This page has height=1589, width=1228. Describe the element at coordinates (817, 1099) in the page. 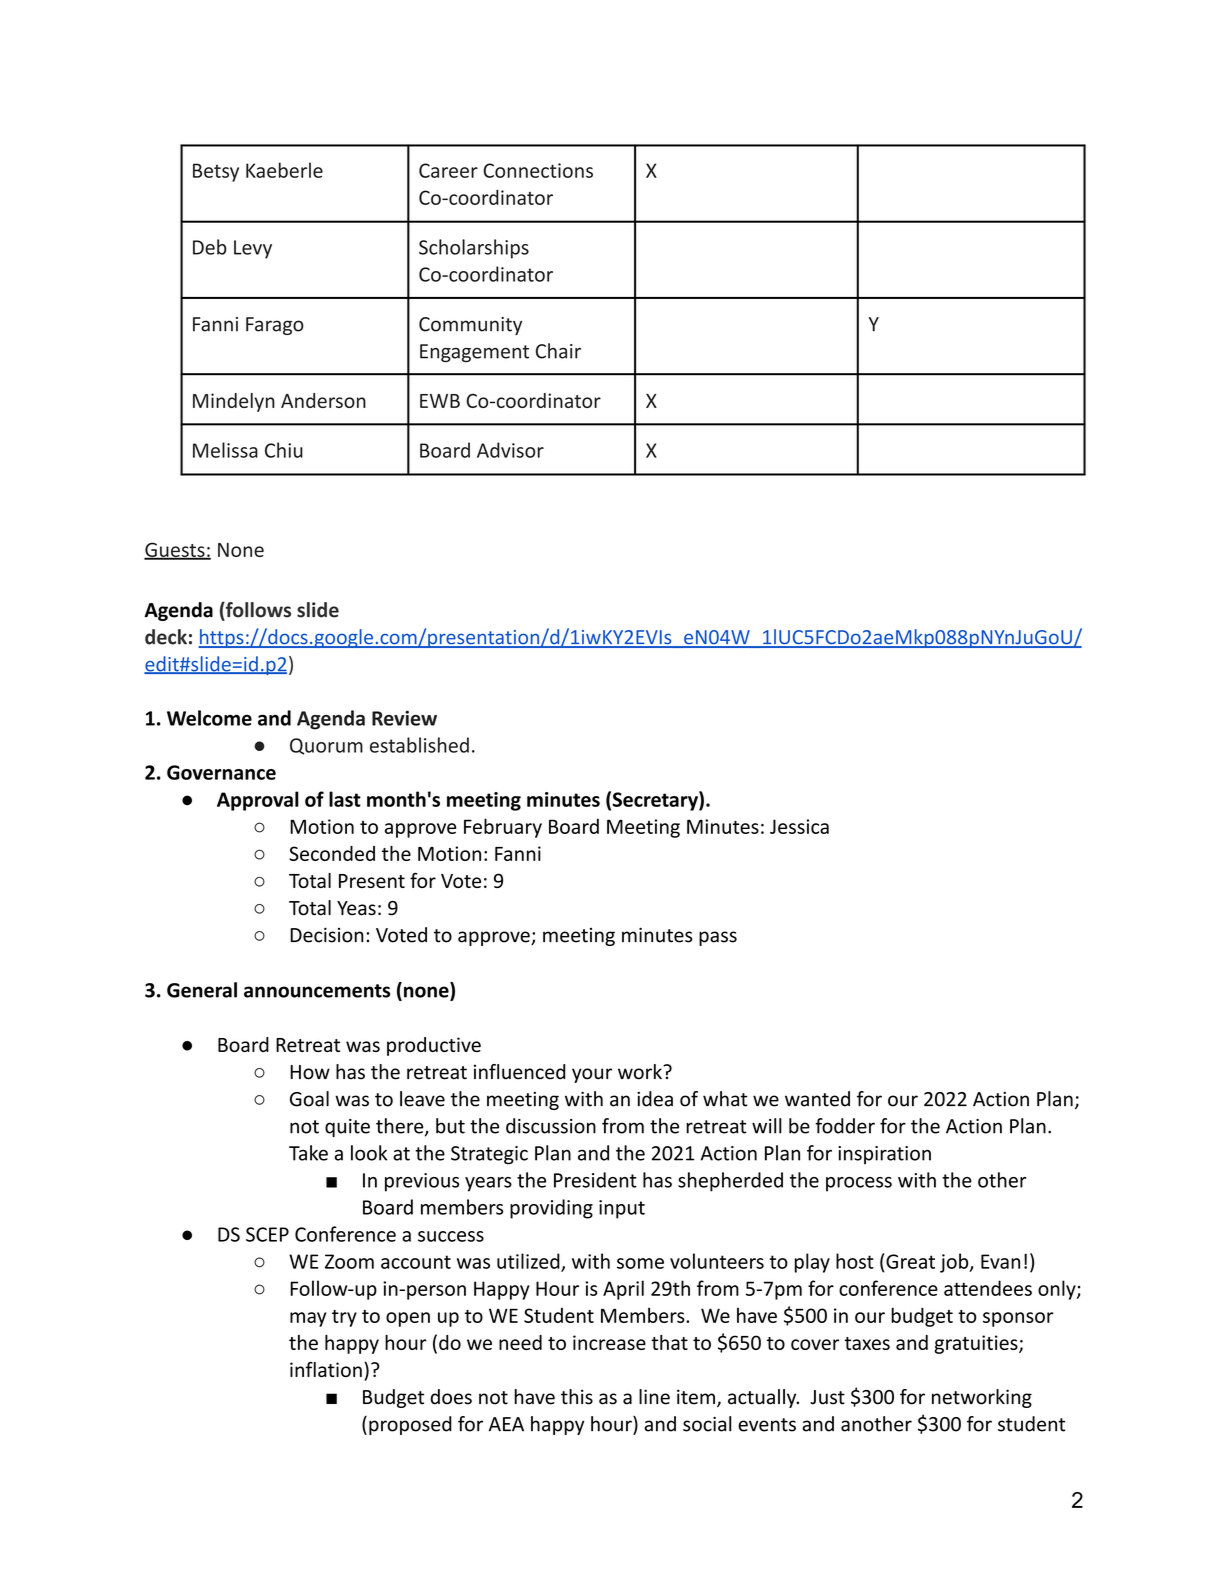

I see `wanted` at that location.
